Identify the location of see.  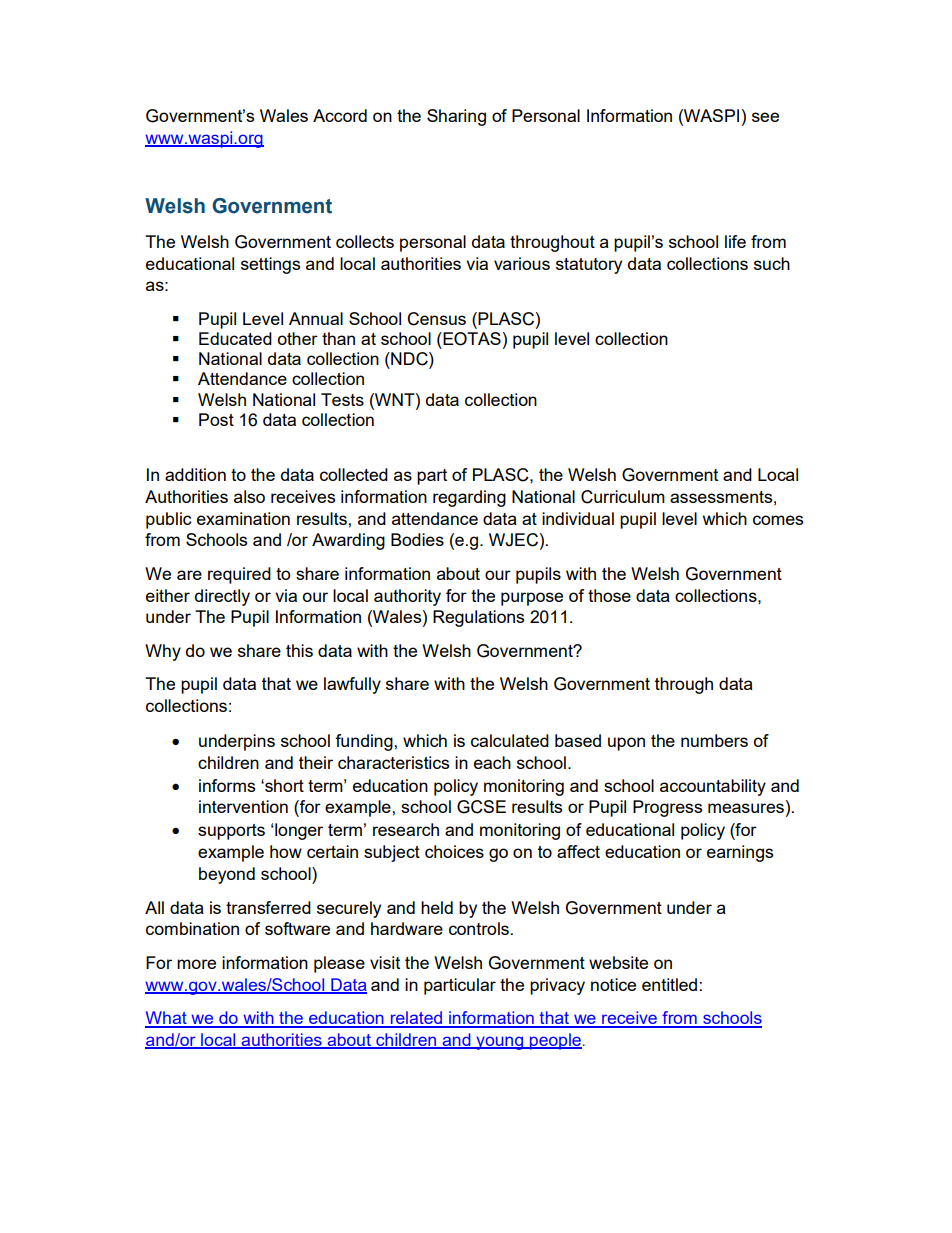
(765, 117).
